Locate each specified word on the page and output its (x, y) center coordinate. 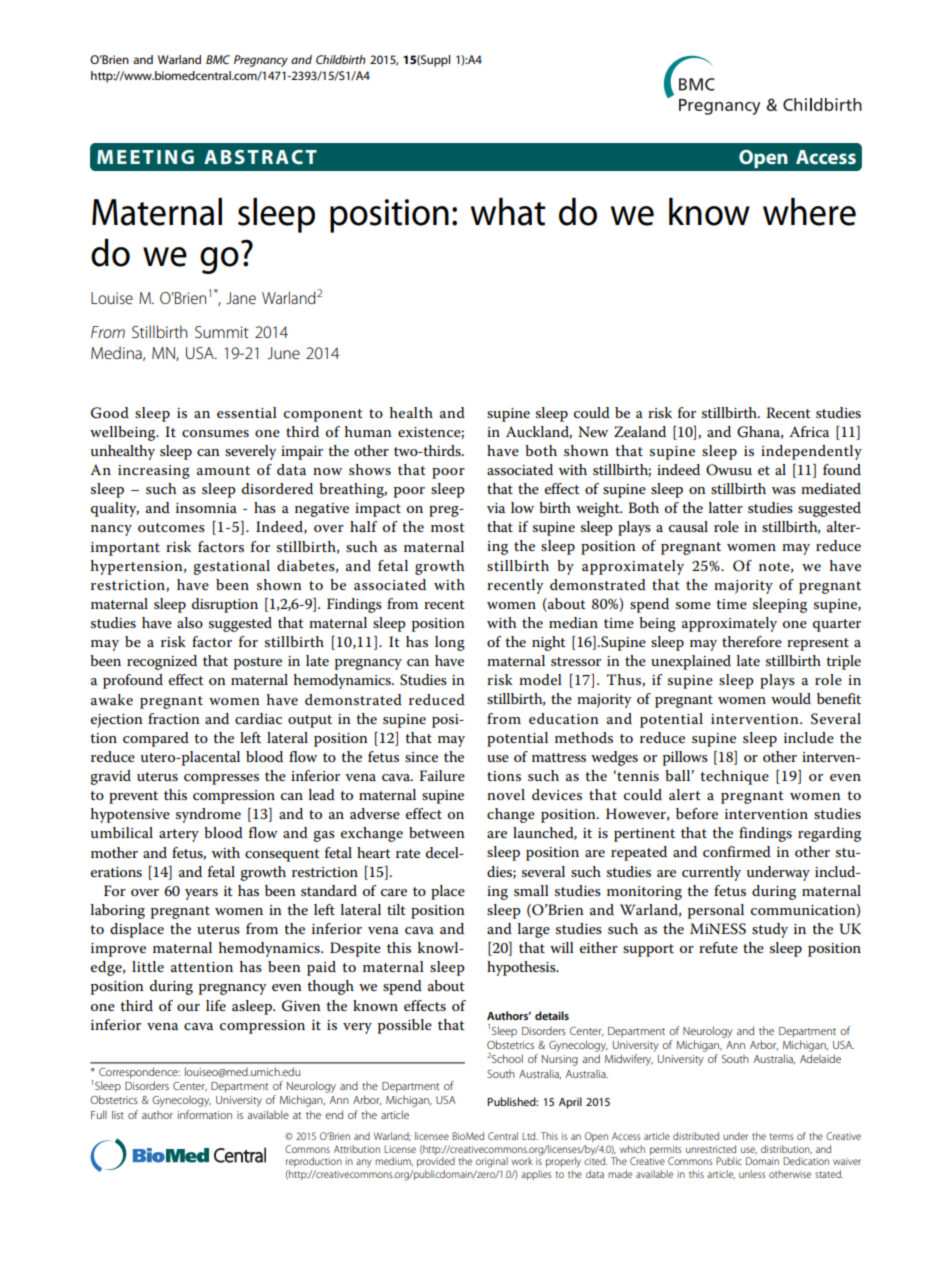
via (496, 508)
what (508, 212)
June (283, 353)
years (201, 894)
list (118, 1114)
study (770, 930)
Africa (809, 431)
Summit (221, 332)
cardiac (258, 718)
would (791, 698)
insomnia (206, 508)
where (809, 212)
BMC (218, 59)
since (421, 757)
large (534, 930)
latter (726, 507)
